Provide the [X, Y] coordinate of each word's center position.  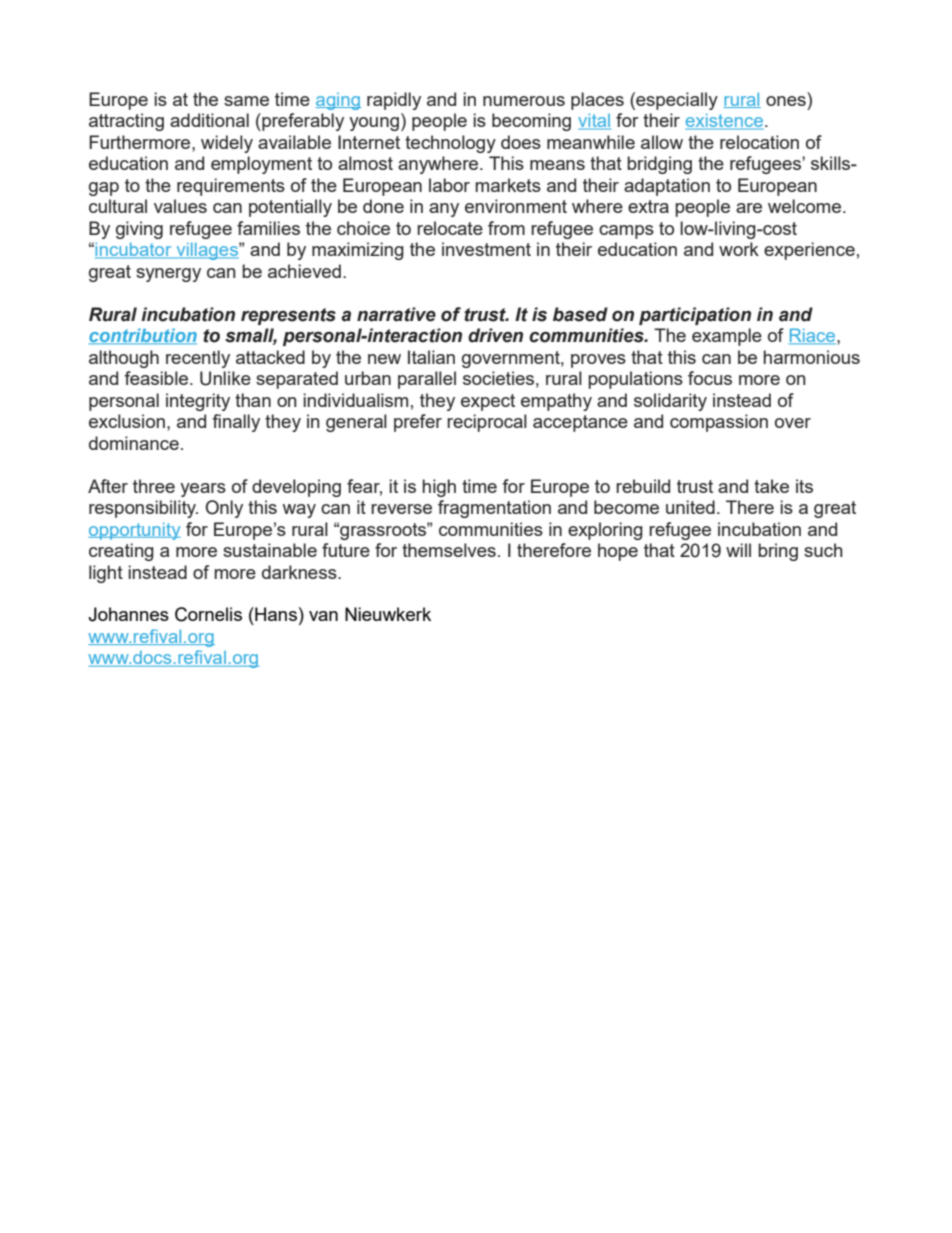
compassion [719, 423]
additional [209, 120]
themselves [449, 550]
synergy [168, 275]
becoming [531, 122]
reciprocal [487, 423]
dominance [134, 443]
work [739, 249]
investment [486, 249]
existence [725, 122]
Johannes [128, 614]
